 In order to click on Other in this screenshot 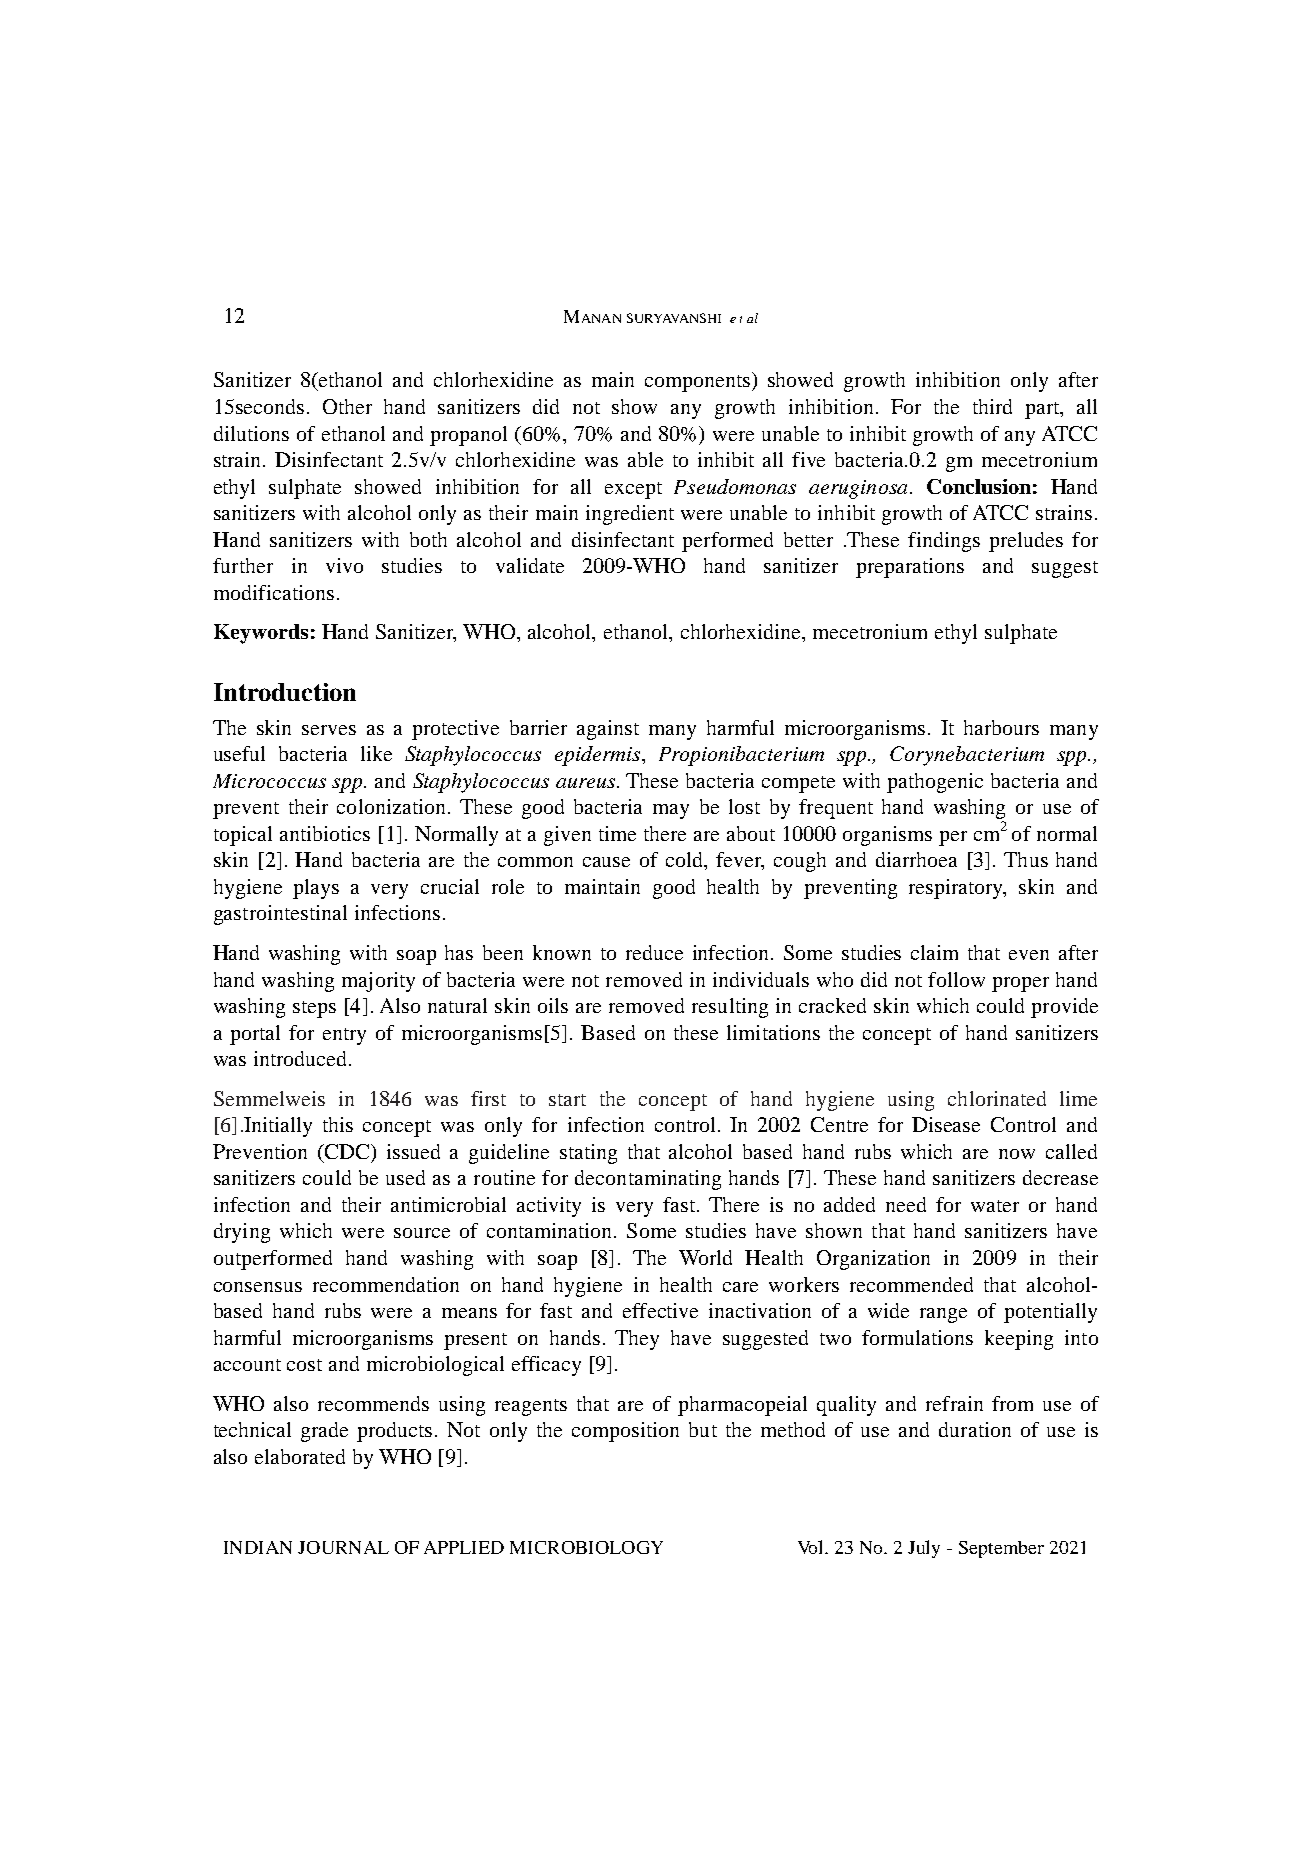, I will do `click(347, 406)`.
